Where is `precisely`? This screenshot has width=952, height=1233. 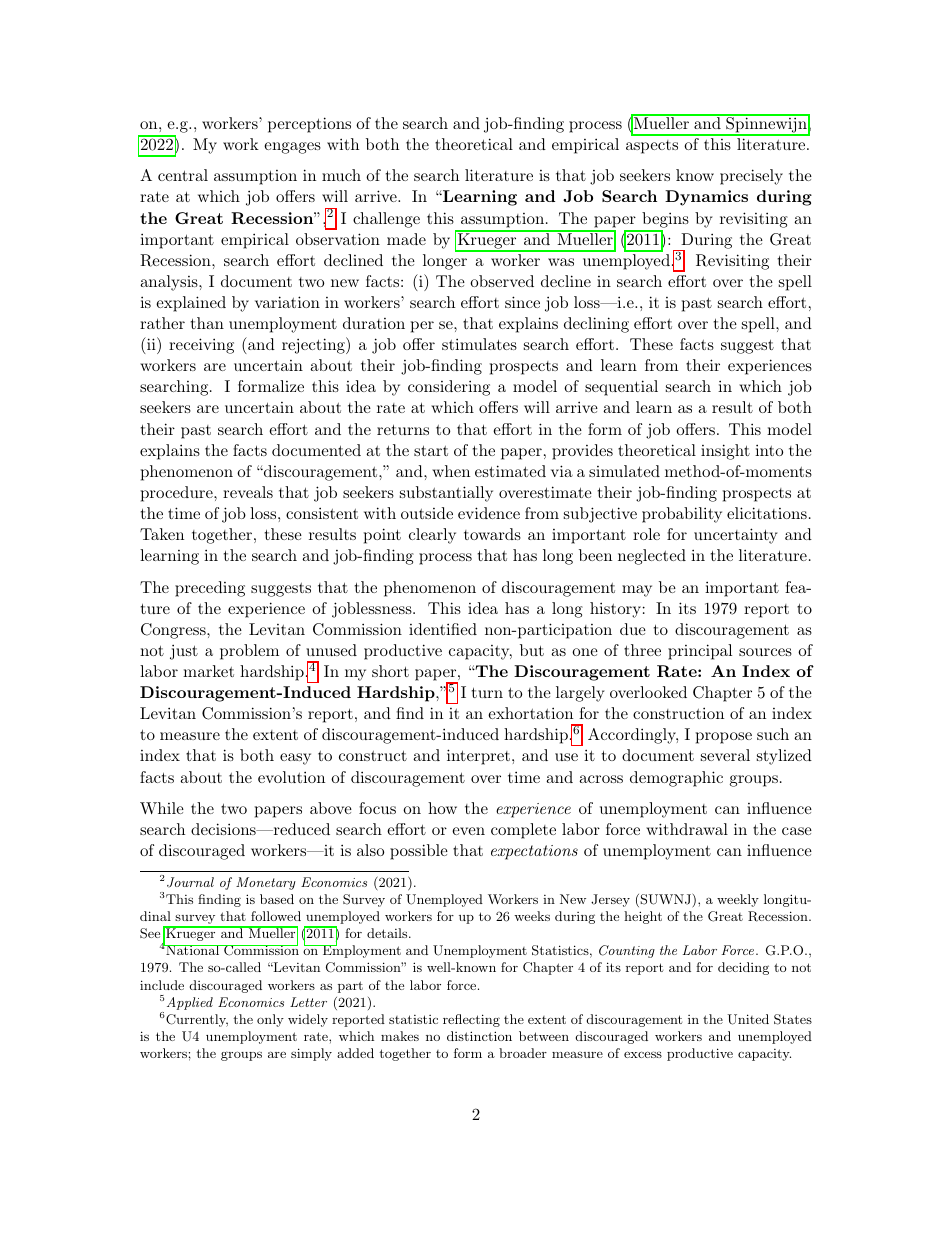
precisely is located at coordinates (751, 177).
